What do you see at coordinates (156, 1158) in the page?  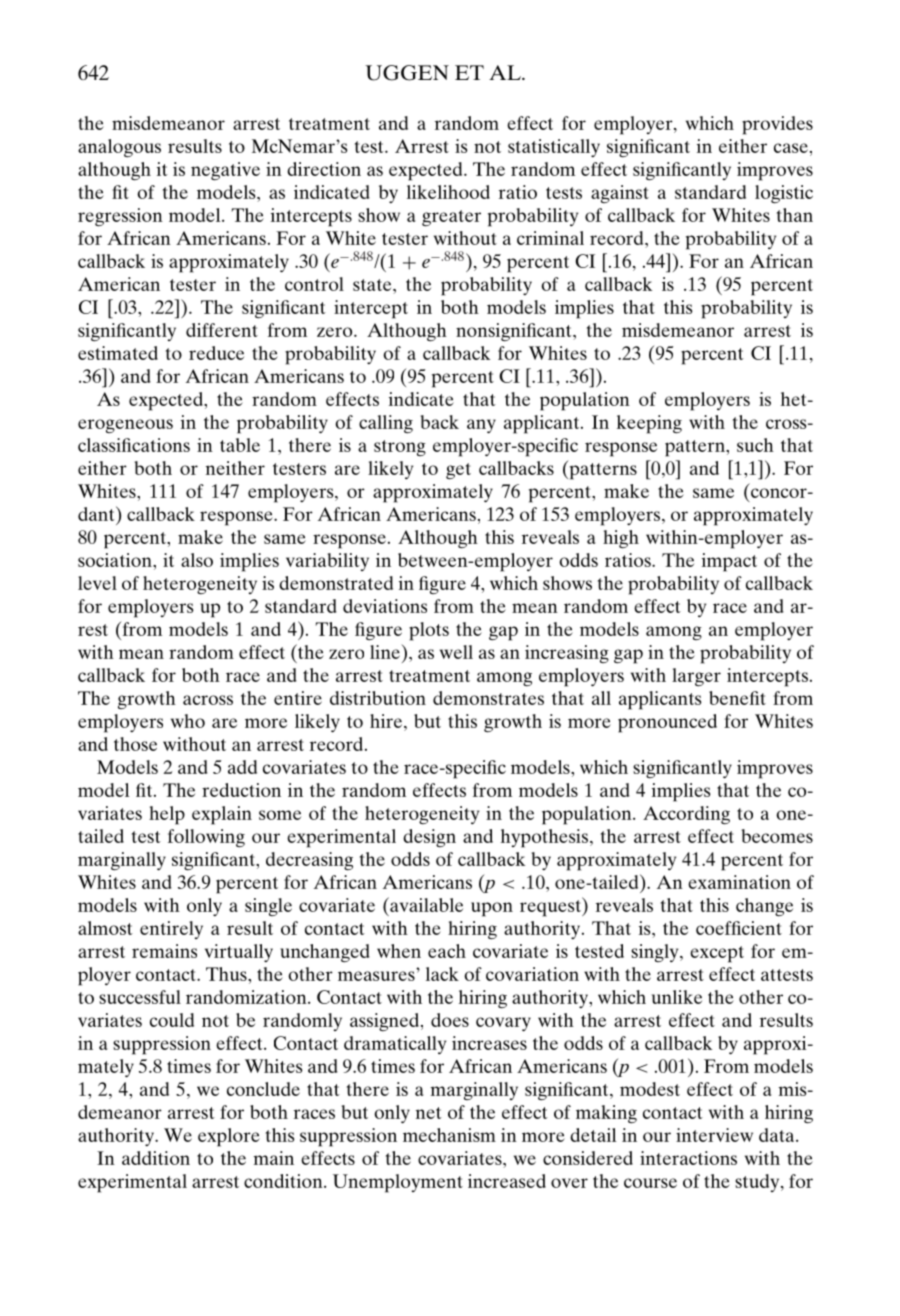 I see `addition` at bounding box center [156, 1158].
